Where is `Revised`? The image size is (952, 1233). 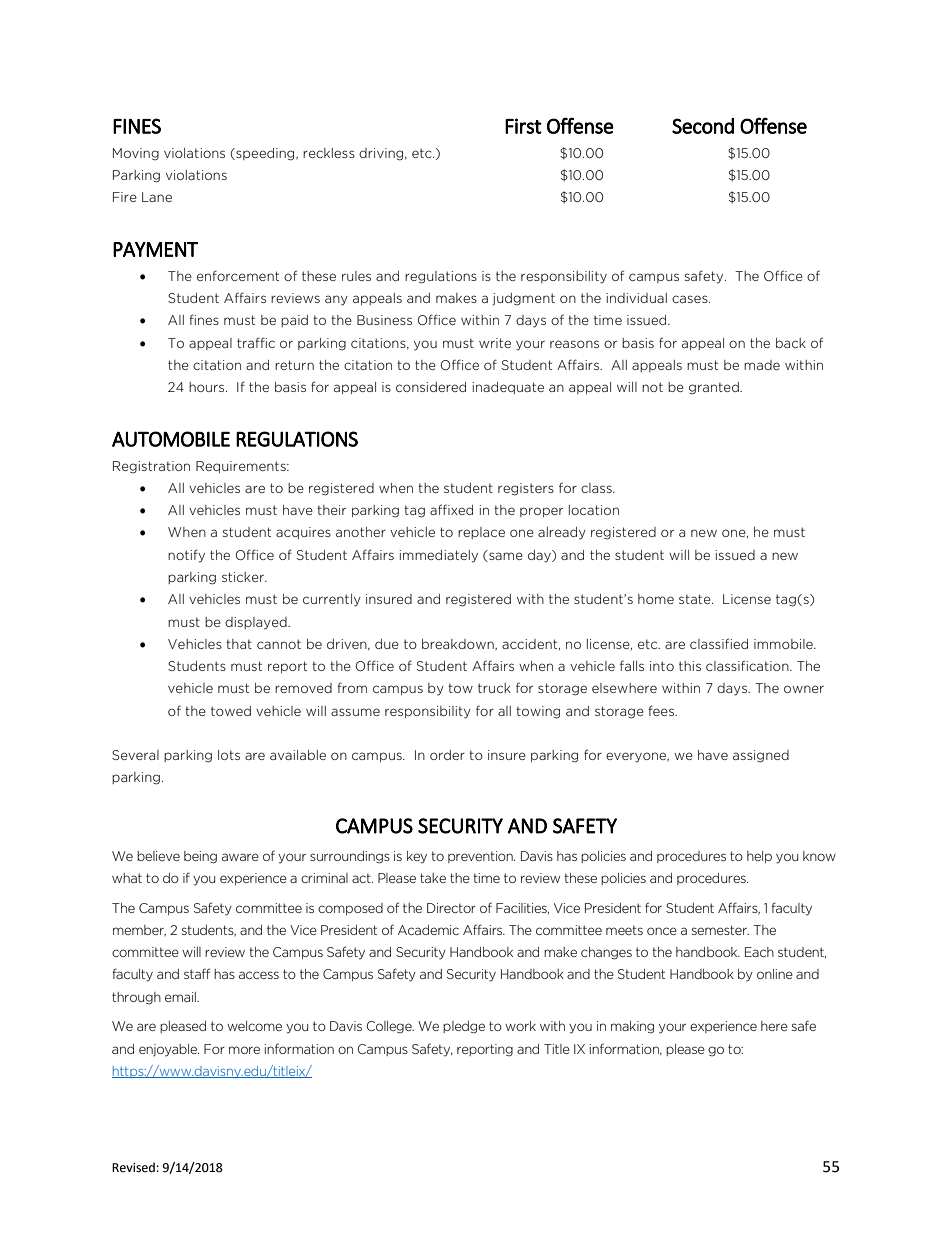
Revised is located at coordinates (133, 1167).
